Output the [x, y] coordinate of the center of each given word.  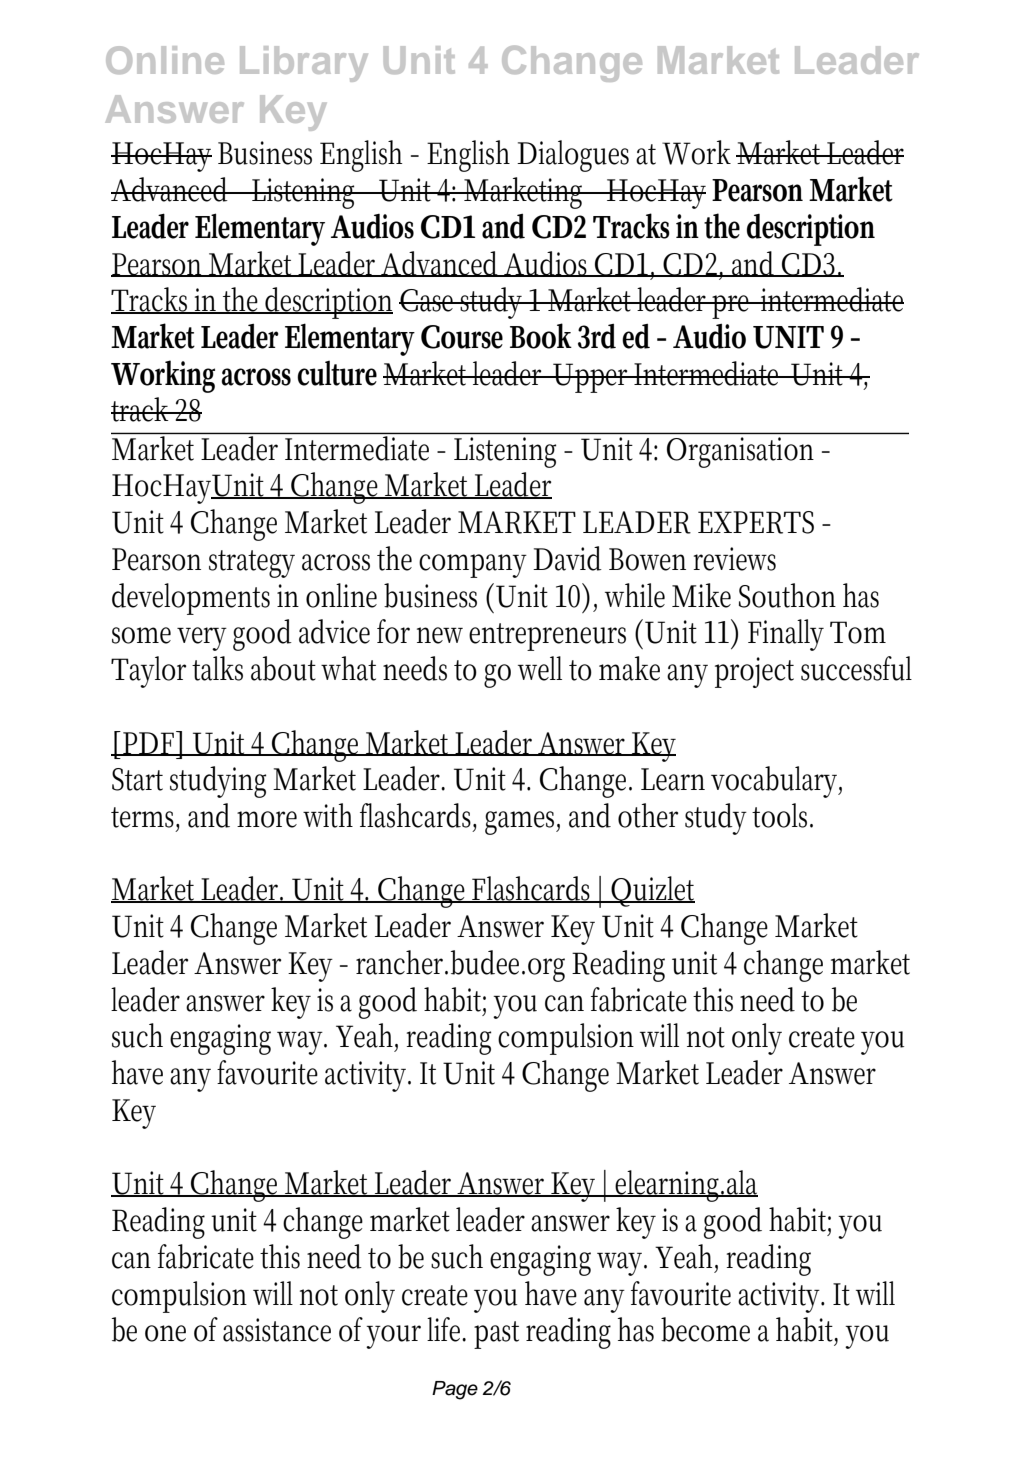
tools [782, 815]
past [496, 1335]
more [267, 819]
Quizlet [652, 891]
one [165, 1333]
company [473, 566]
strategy [252, 564]
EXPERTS [756, 522]
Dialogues [573, 156]
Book [541, 336]
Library [304, 64]
